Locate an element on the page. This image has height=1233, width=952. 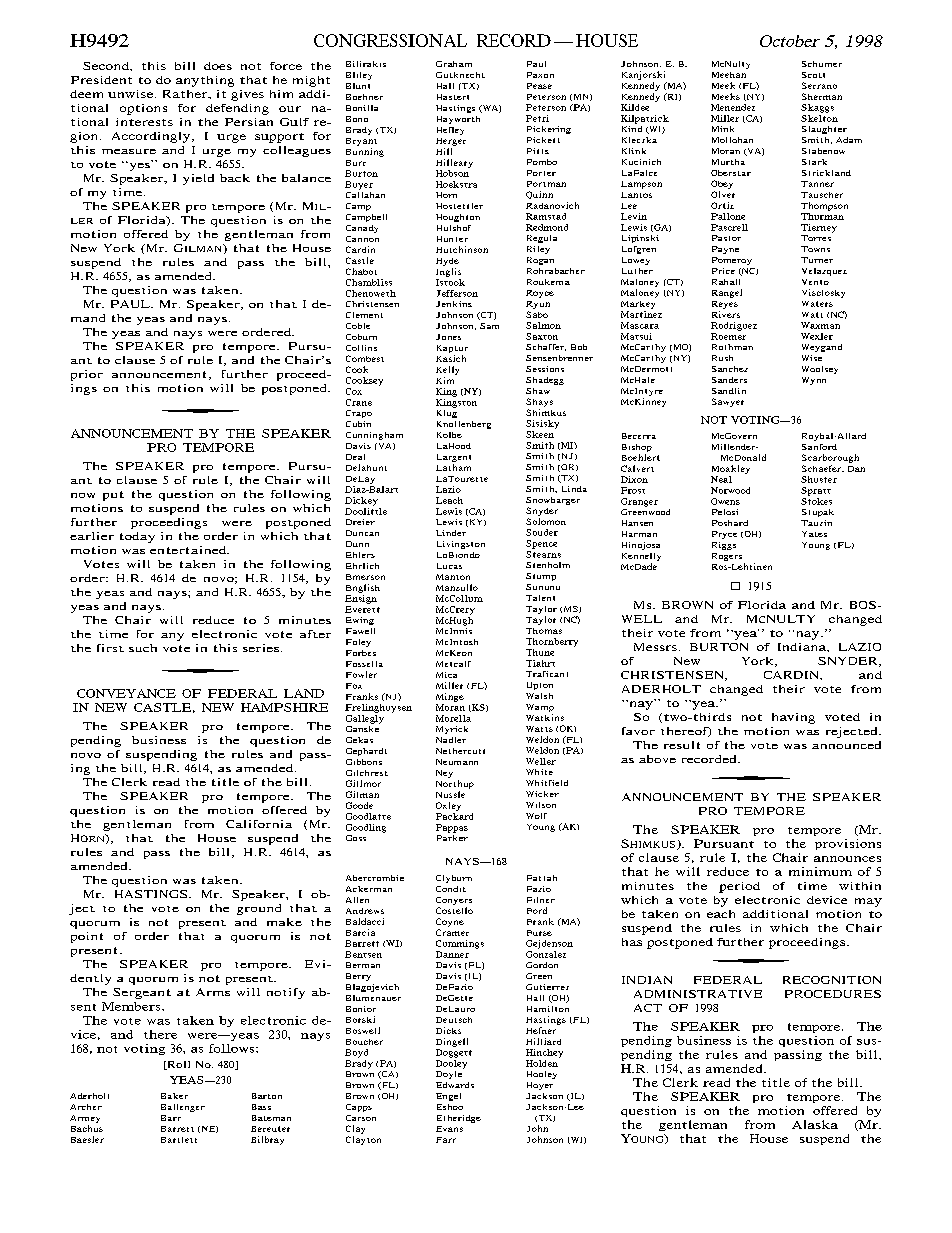
Lucas is located at coordinates (449, 566).
